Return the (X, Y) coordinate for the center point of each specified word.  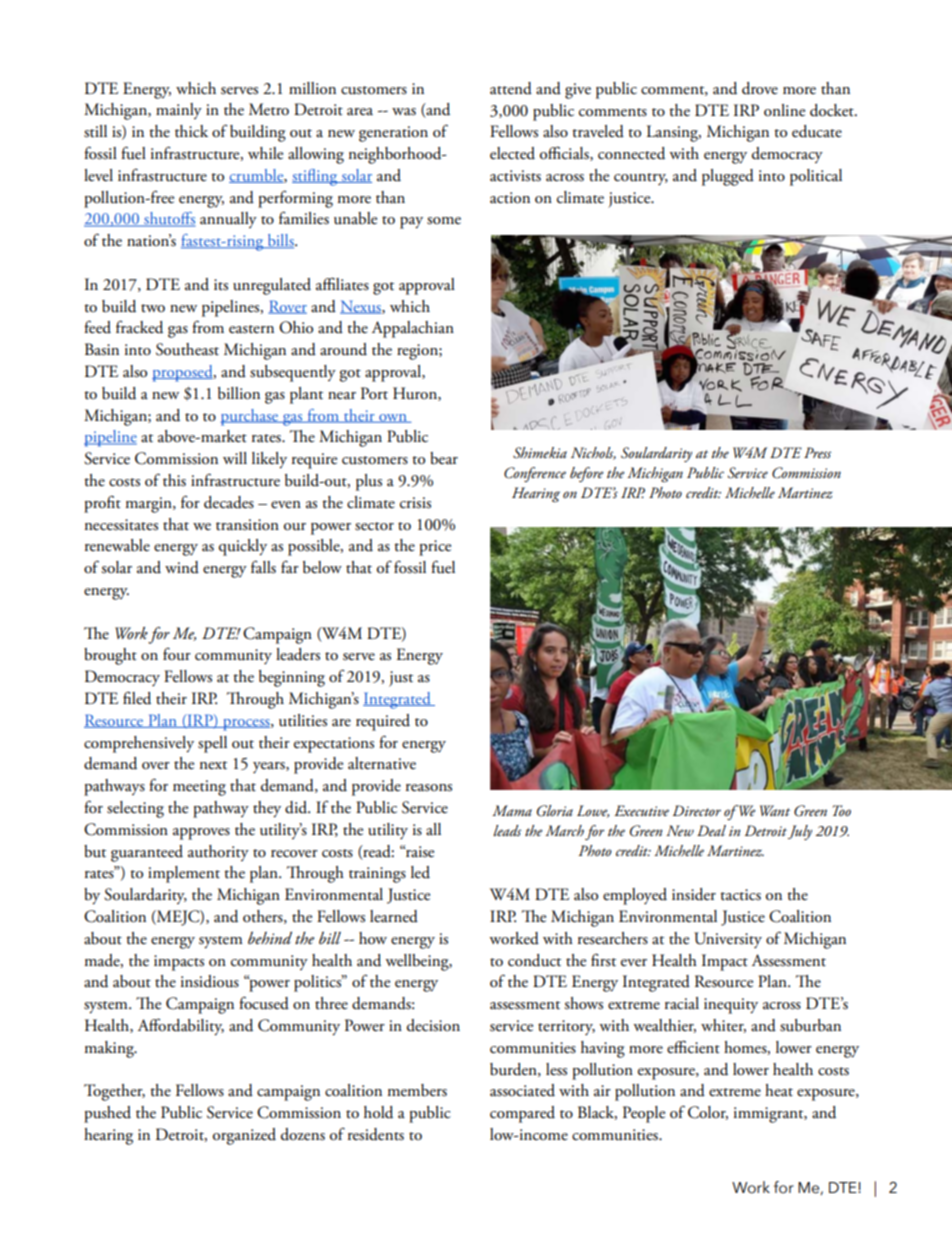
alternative (382, 763)
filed (137, 698)
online (784, 110)
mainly (179, 111)
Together (114, 1092)
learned (394, 916)
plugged (728, 177)
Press (817, 452)
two (153, 308)
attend (511, 88)
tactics (740, 895)
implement (184, 874)
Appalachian (413, 329)
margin (149, 505)
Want (775, 810)
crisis (415, 503)
